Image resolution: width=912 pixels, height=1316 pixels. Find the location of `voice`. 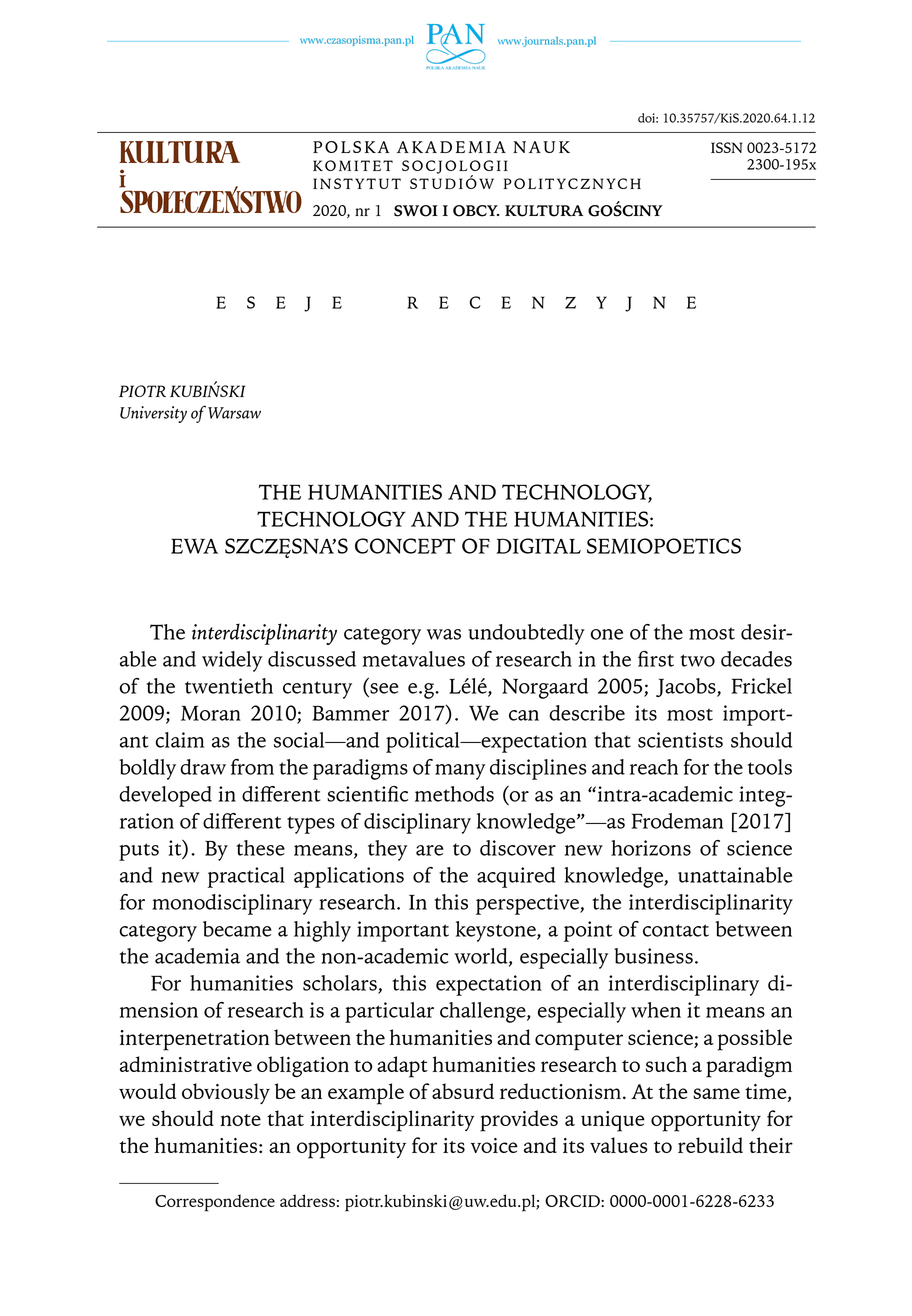

voice is located at coordinates (494, 1145).
